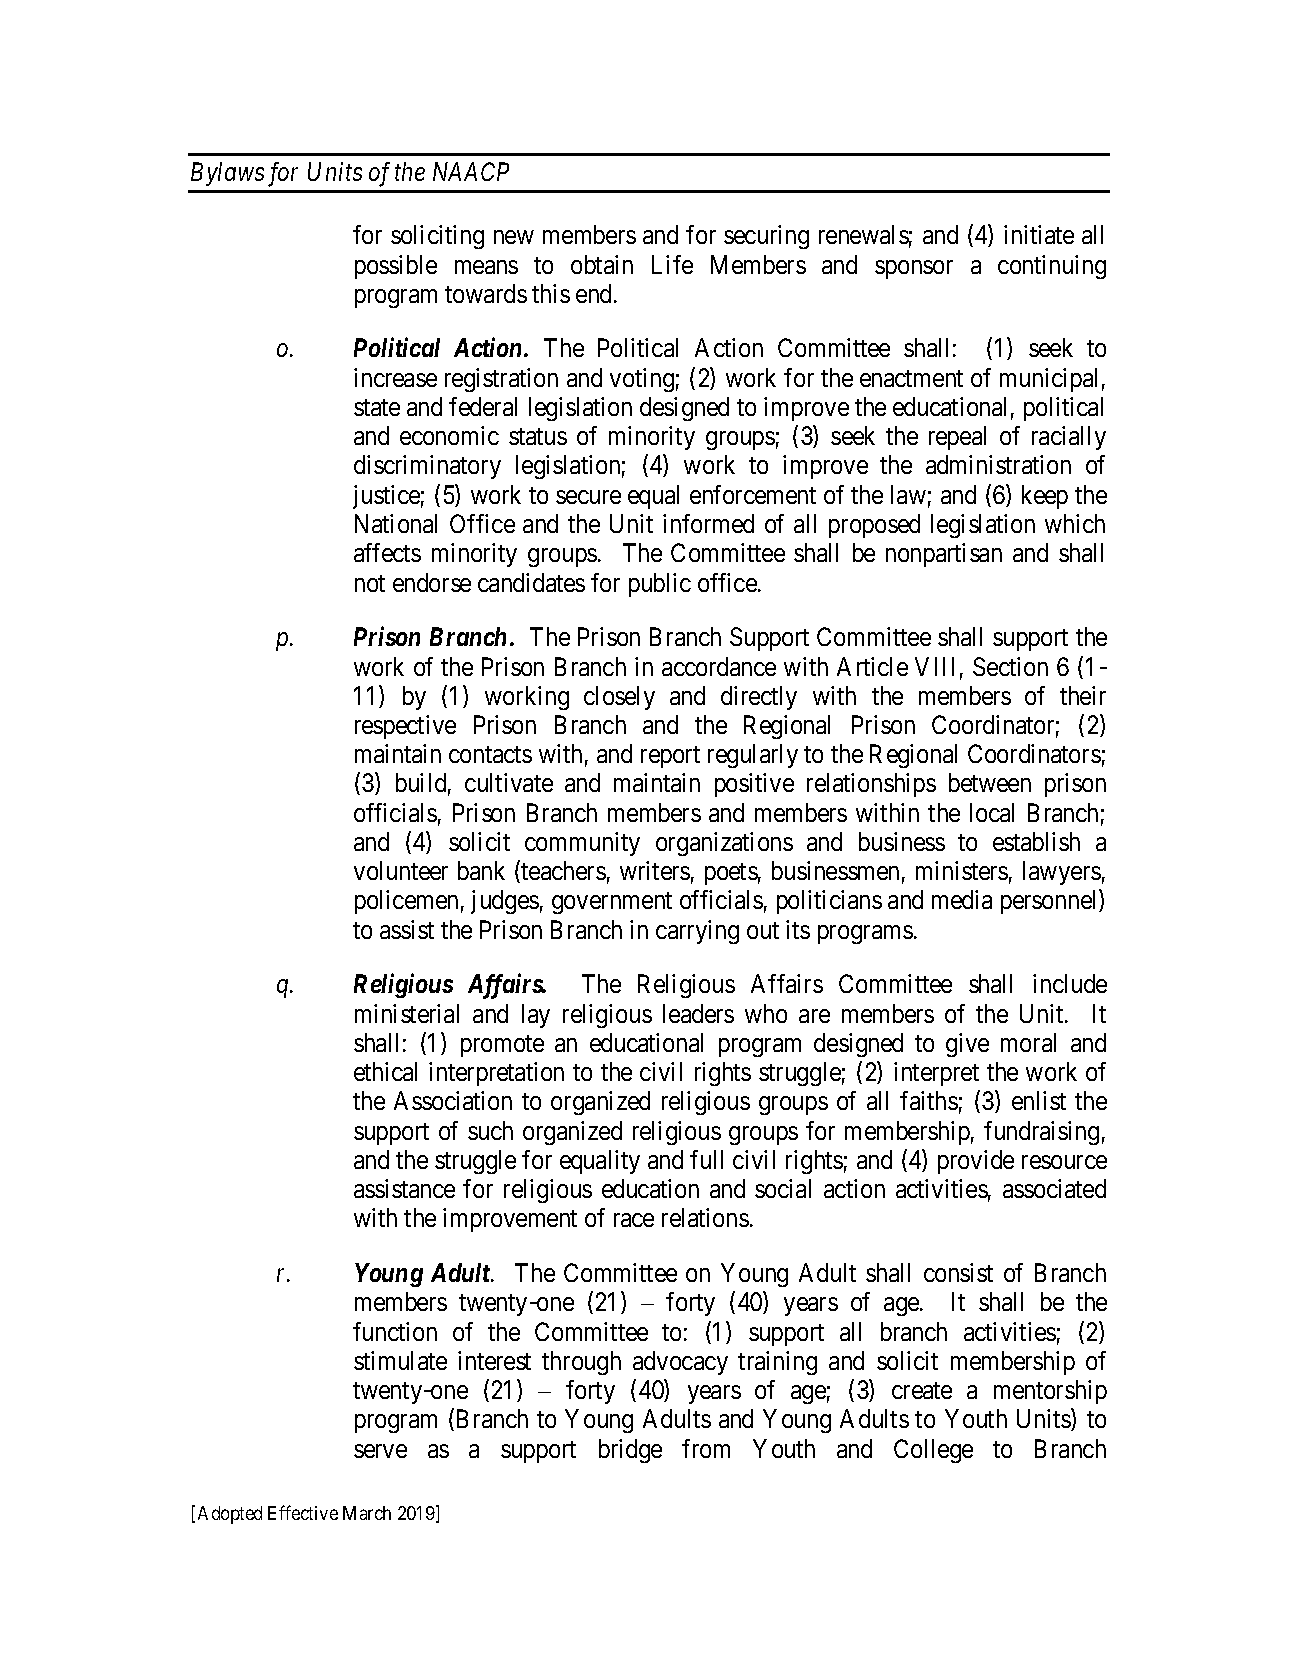  Describe the element at coordinates (672, 264) in the image. I see `Life` at that location.
